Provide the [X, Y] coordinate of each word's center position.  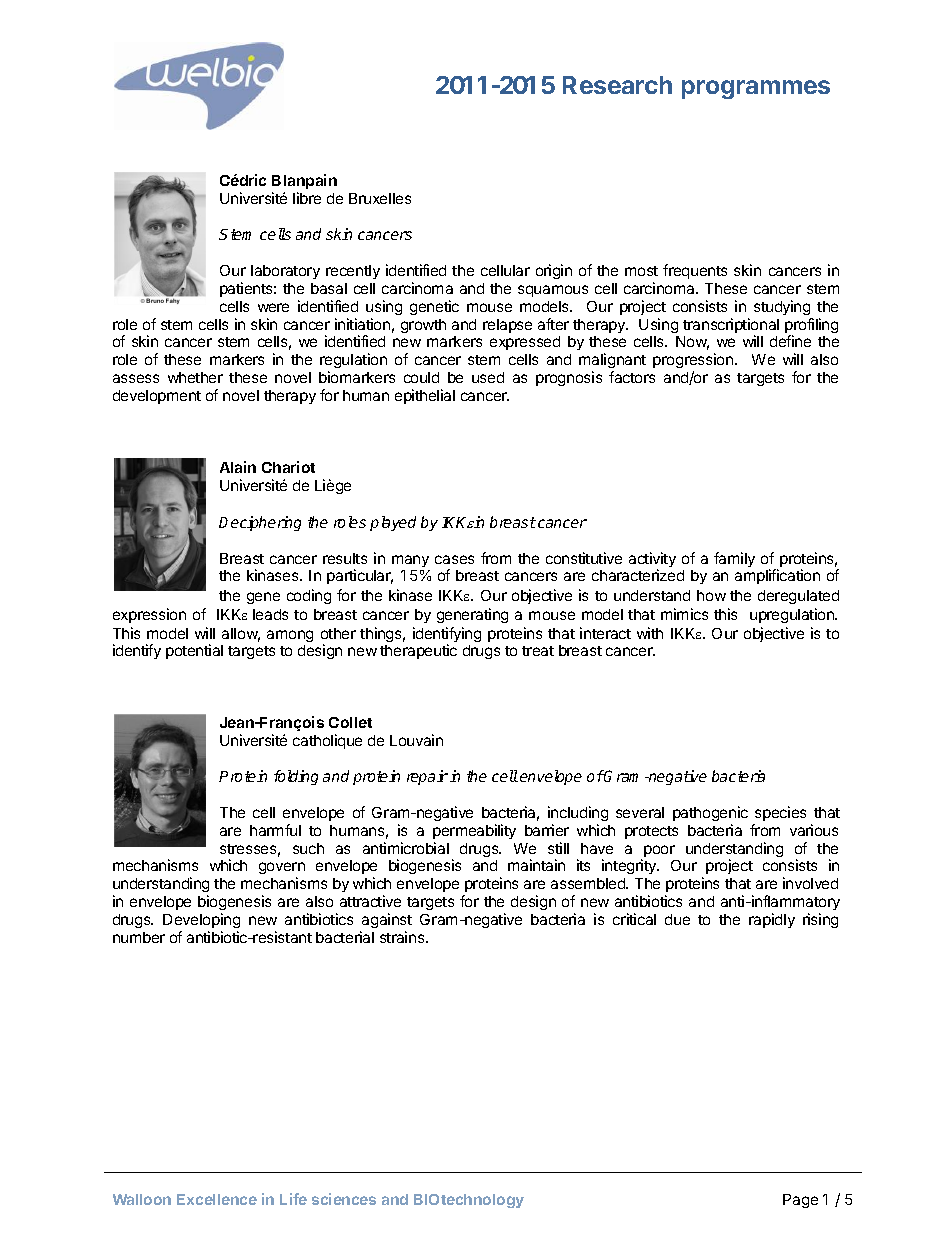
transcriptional [731, 327]
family [734, 559]
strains [403, 937]
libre [307, 198]
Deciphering [260, 523]
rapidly [772, 920]
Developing [201, 922]
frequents [695, 271]
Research [617, 85]
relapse [507, 326]
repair [427, 777]
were [273, 307]
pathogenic [710, 813]
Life [293, 1199]
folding [296, 777]
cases [454, 559]
